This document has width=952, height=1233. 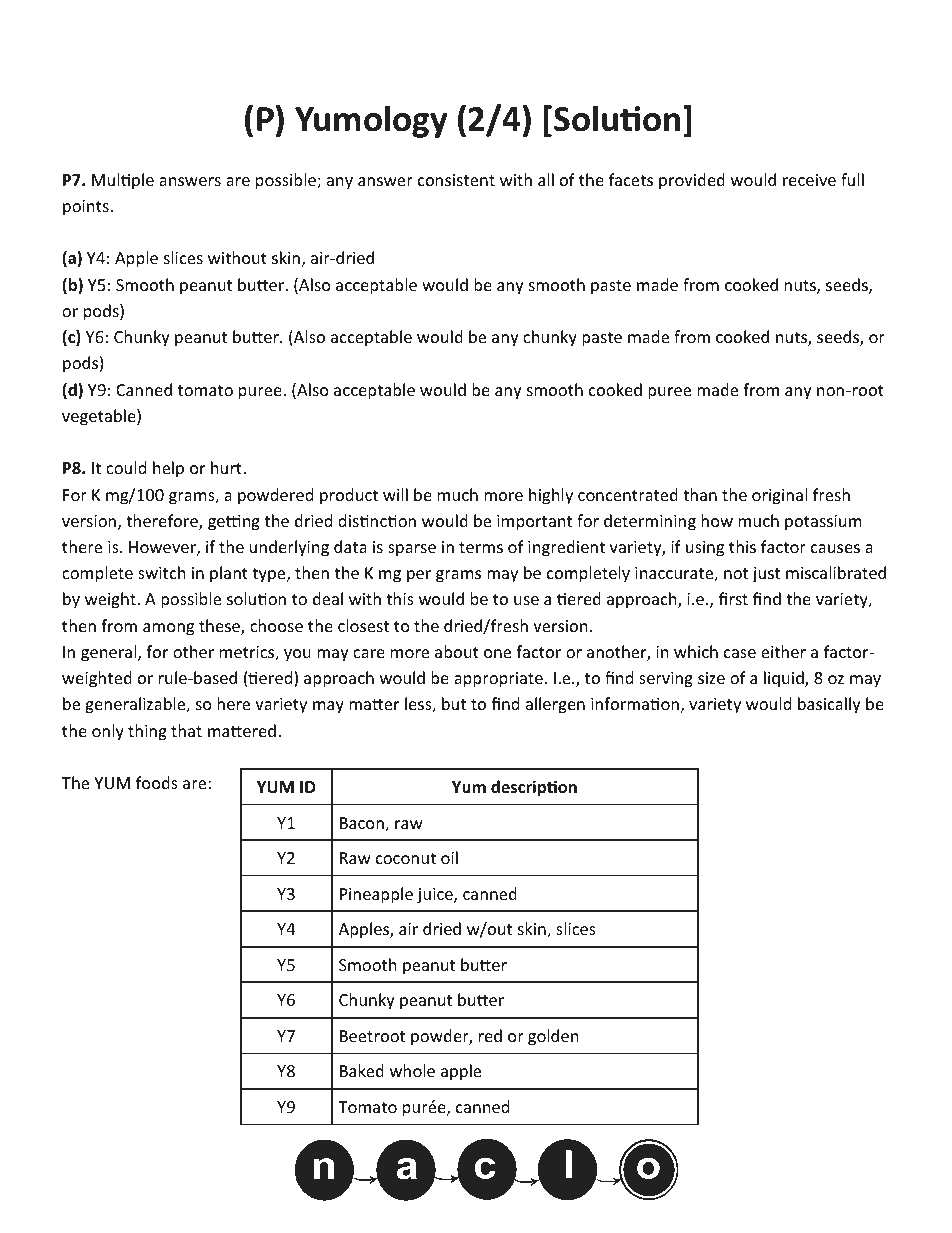 What do you see at coordinates (829, 705) in the document?
I see `basically` at bounding box center [829, 705].
